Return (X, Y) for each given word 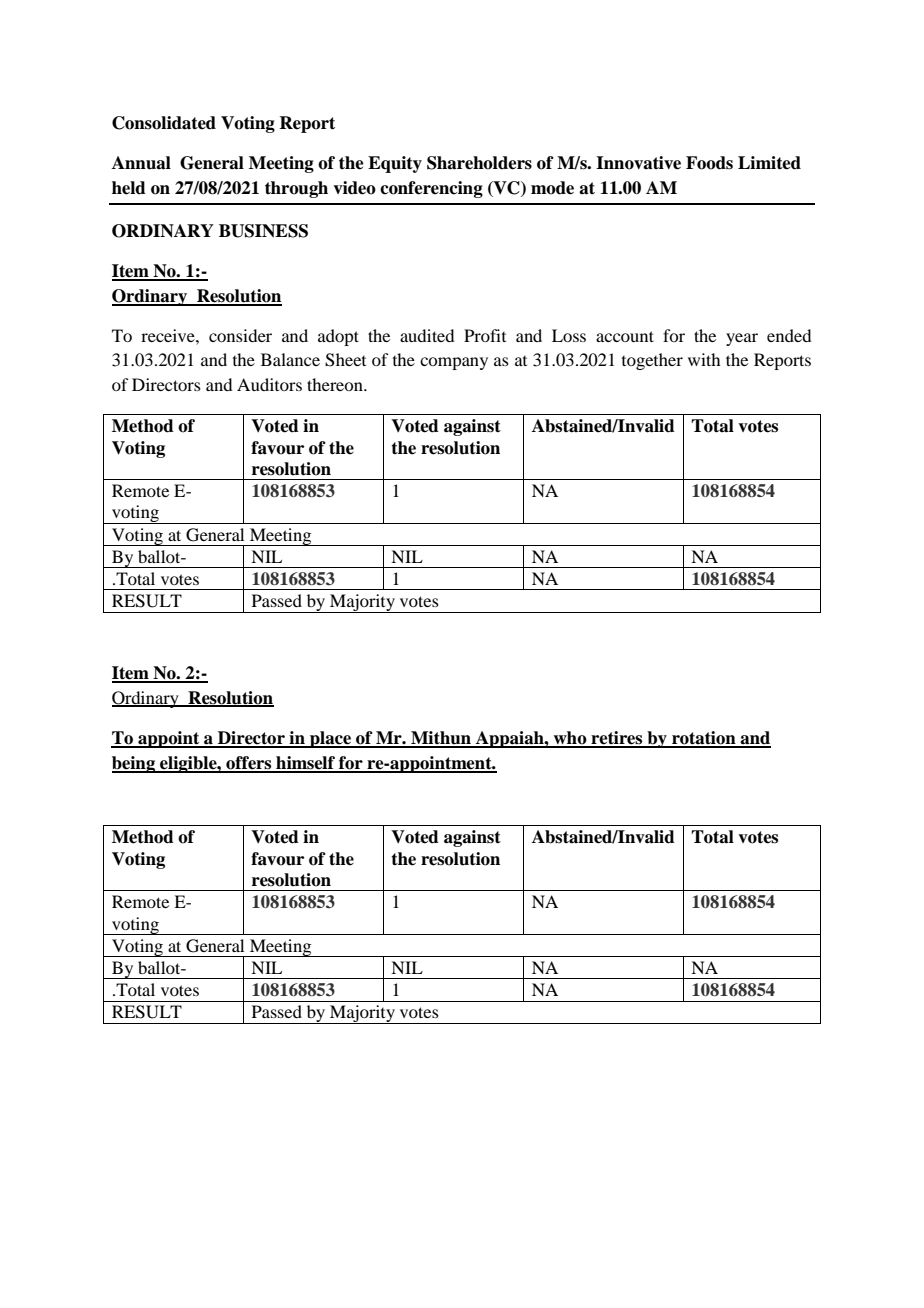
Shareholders (479, 163)
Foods (709, 163)
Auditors (269, 384)
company (454, 363)
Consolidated (164, 123)
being (134, 764)
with (704, 359)
